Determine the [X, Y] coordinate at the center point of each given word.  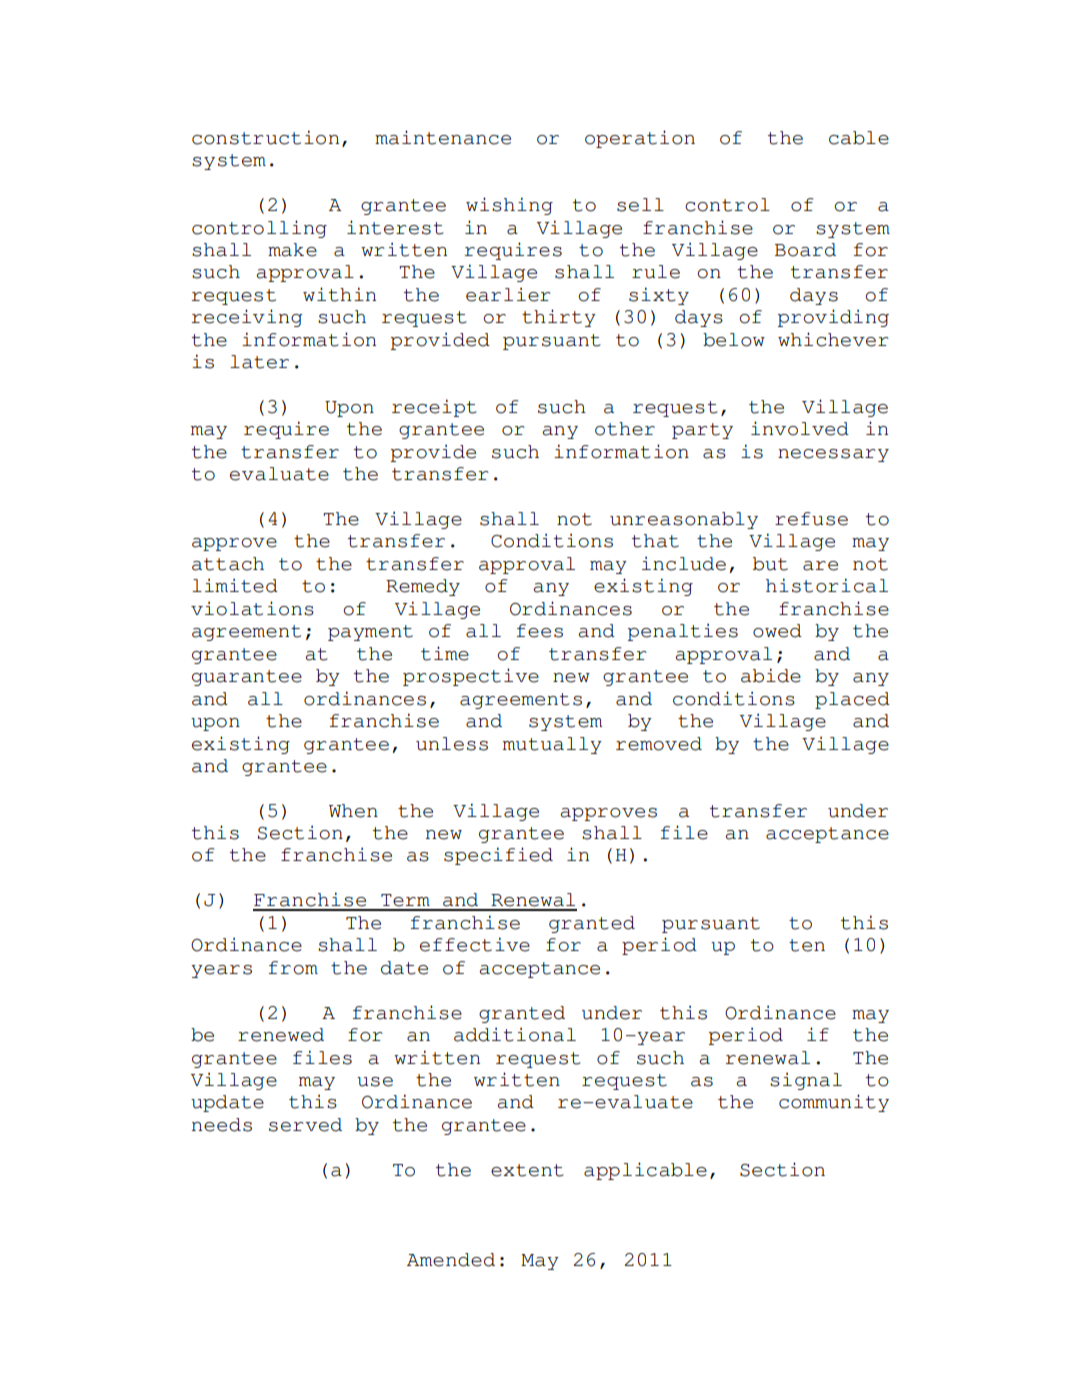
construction [265, 137]
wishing [509, 206]
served [305, 1125]
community [834, 1103]
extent [527, 1170]
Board [805, 250]
